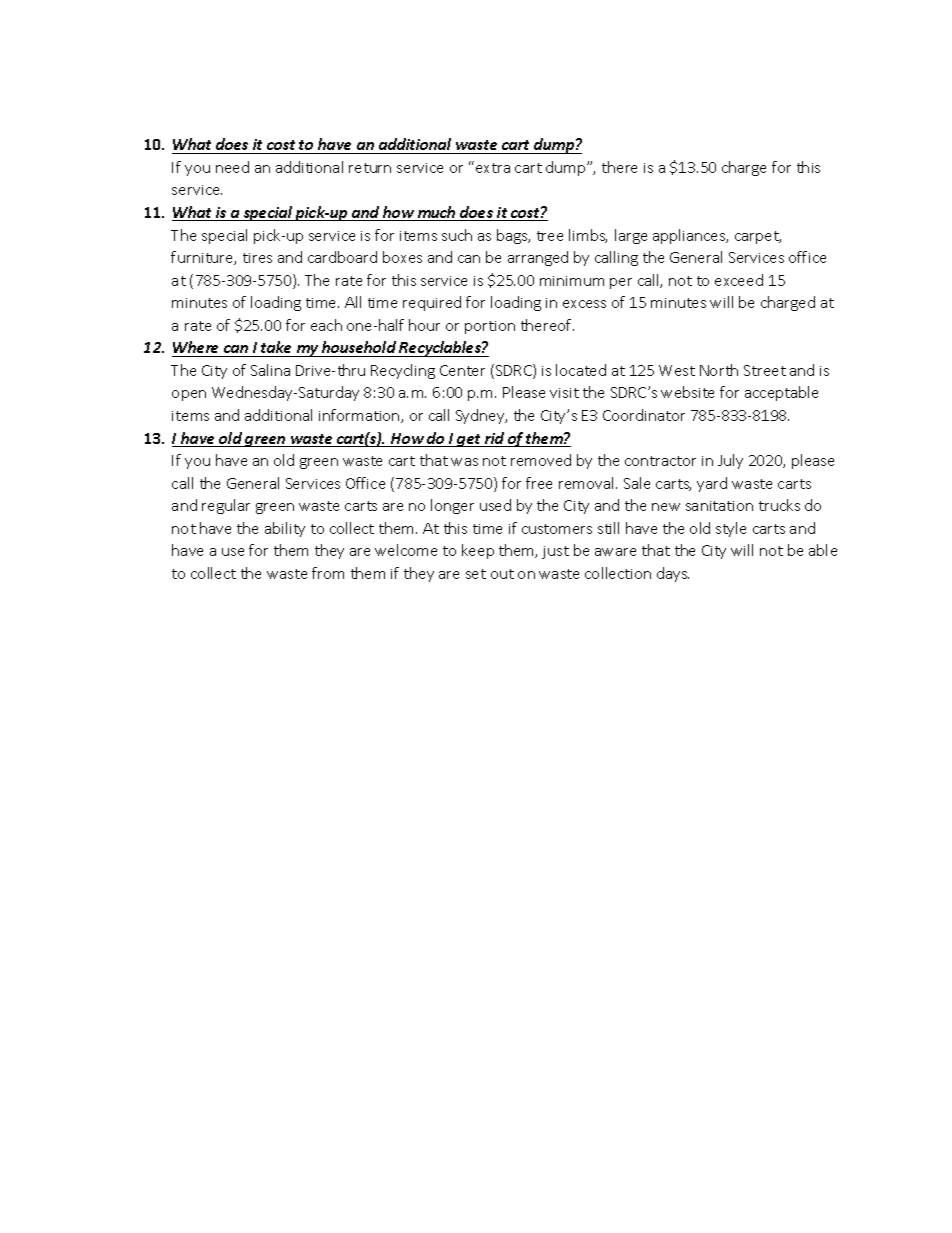 The height and width of the screenshot is (1233, 952). Describe the element at coordinates (493, 168) in the screenshot. I see `extra` at that location.
